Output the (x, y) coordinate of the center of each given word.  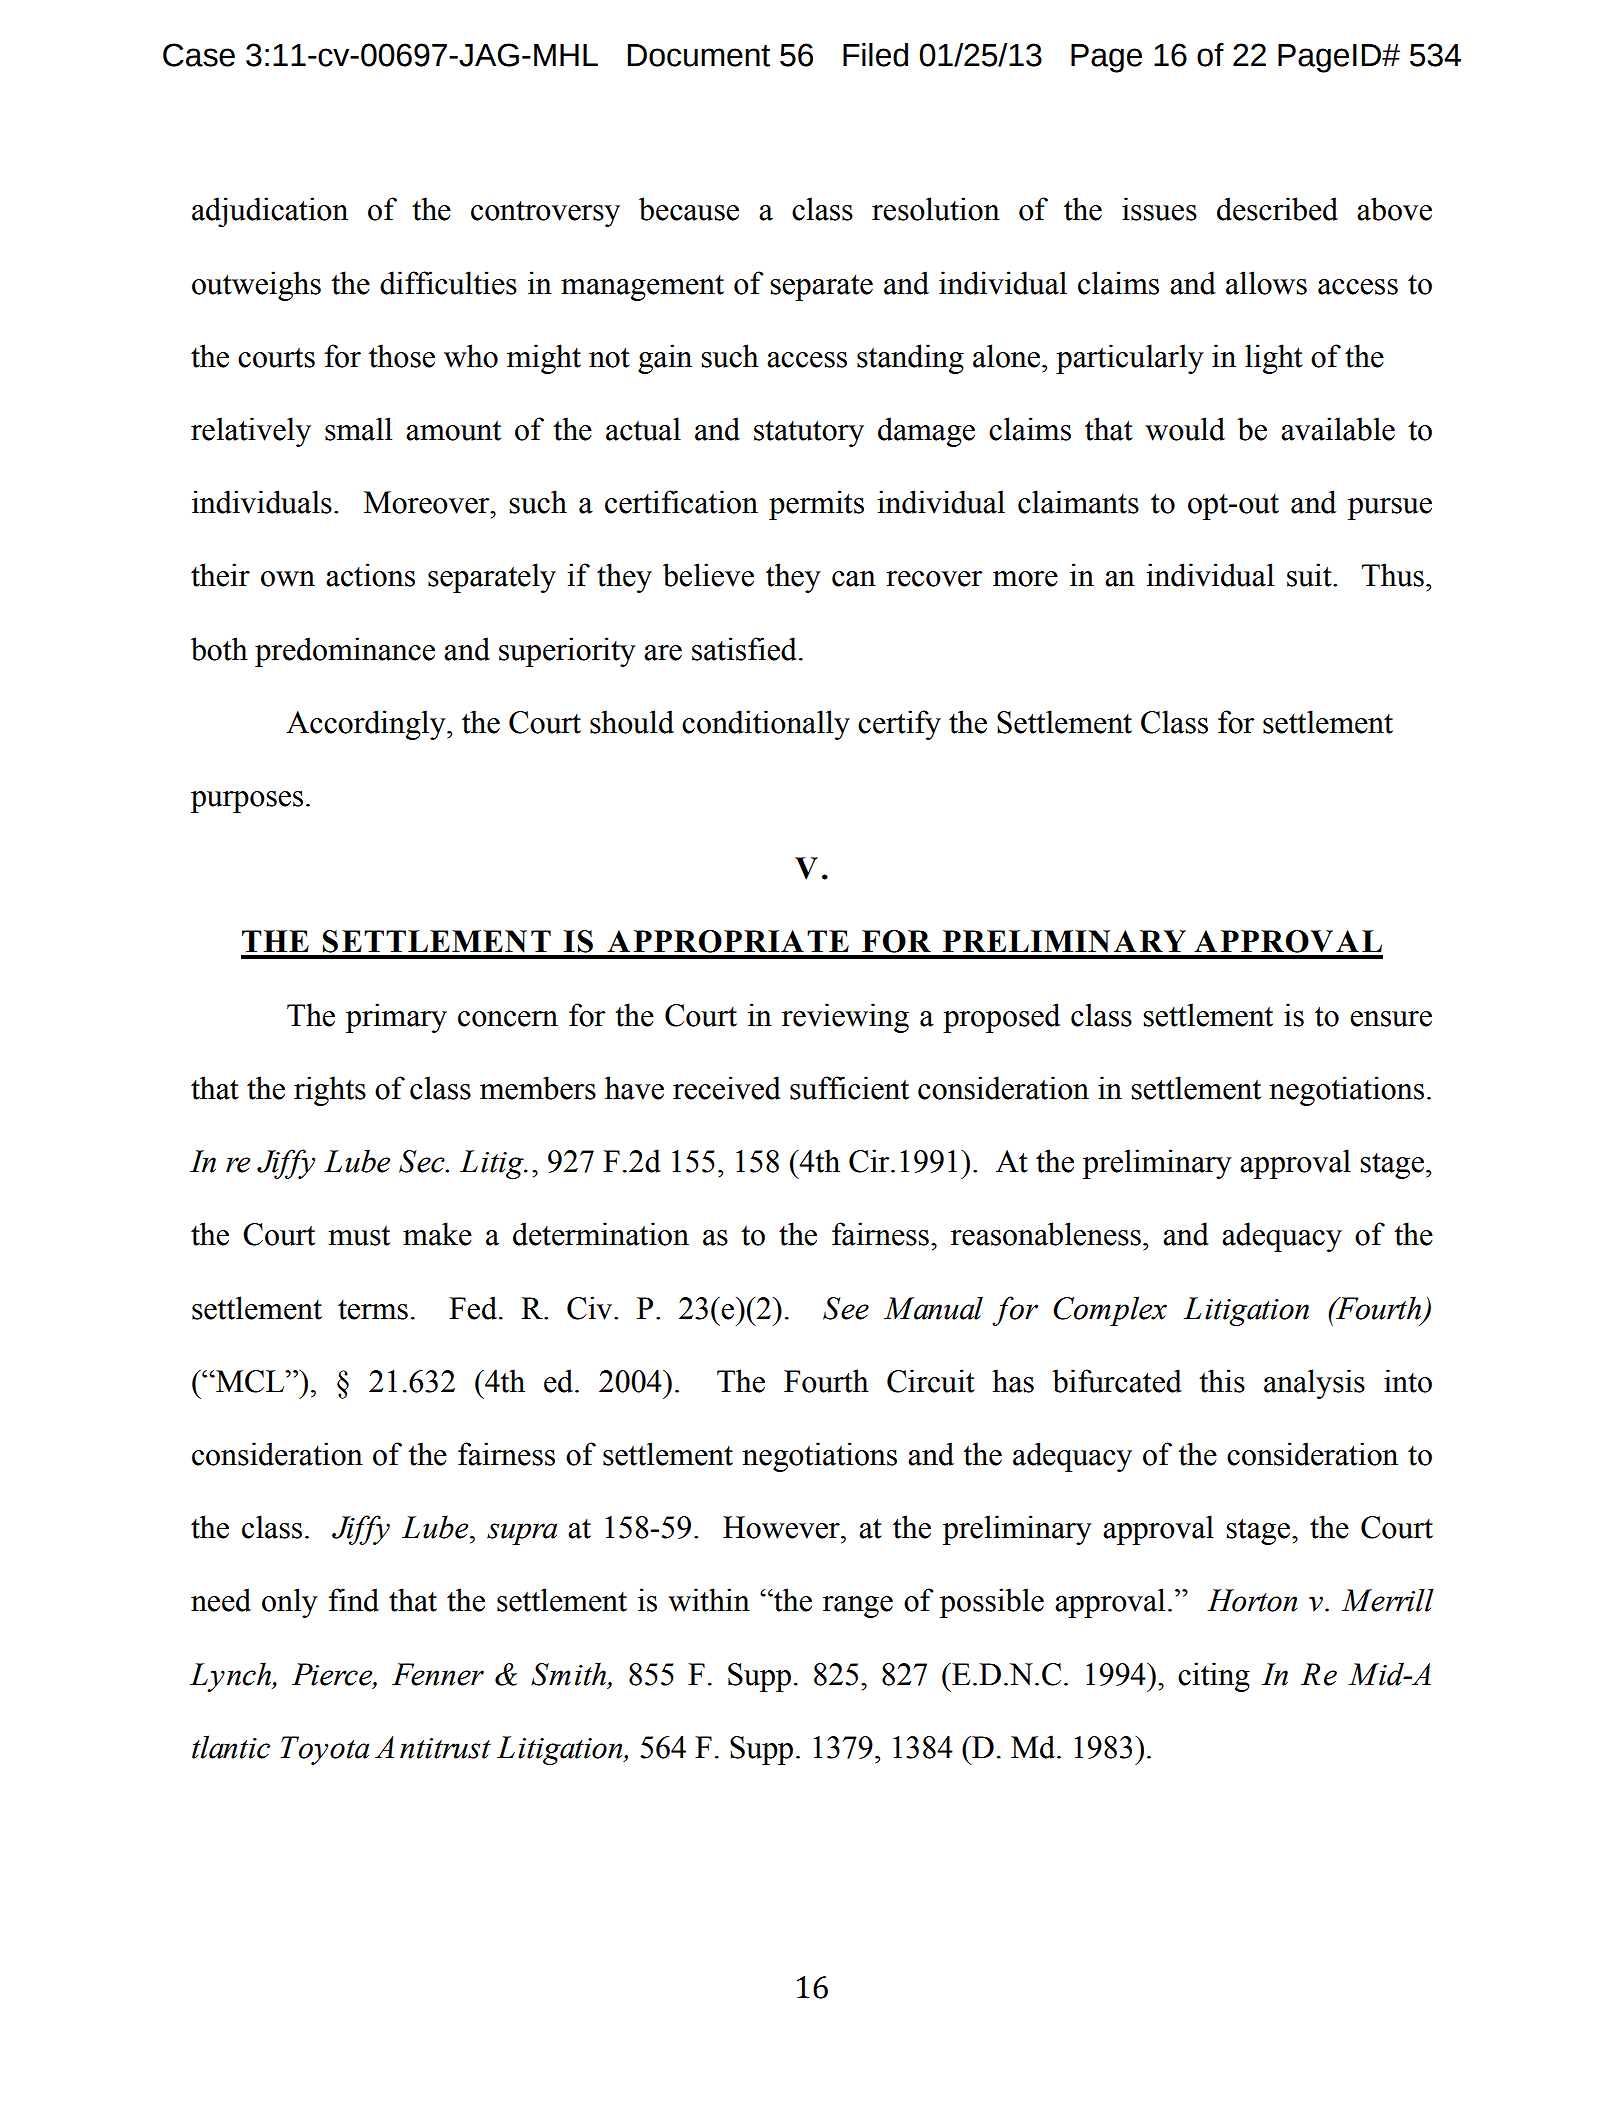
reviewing (845, 1018)
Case (199, 55)
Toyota (324, 1750)
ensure (1391, 1019)
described (1277, 209)
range (858, 1607)
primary (396, 1018)
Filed (875, 55)
